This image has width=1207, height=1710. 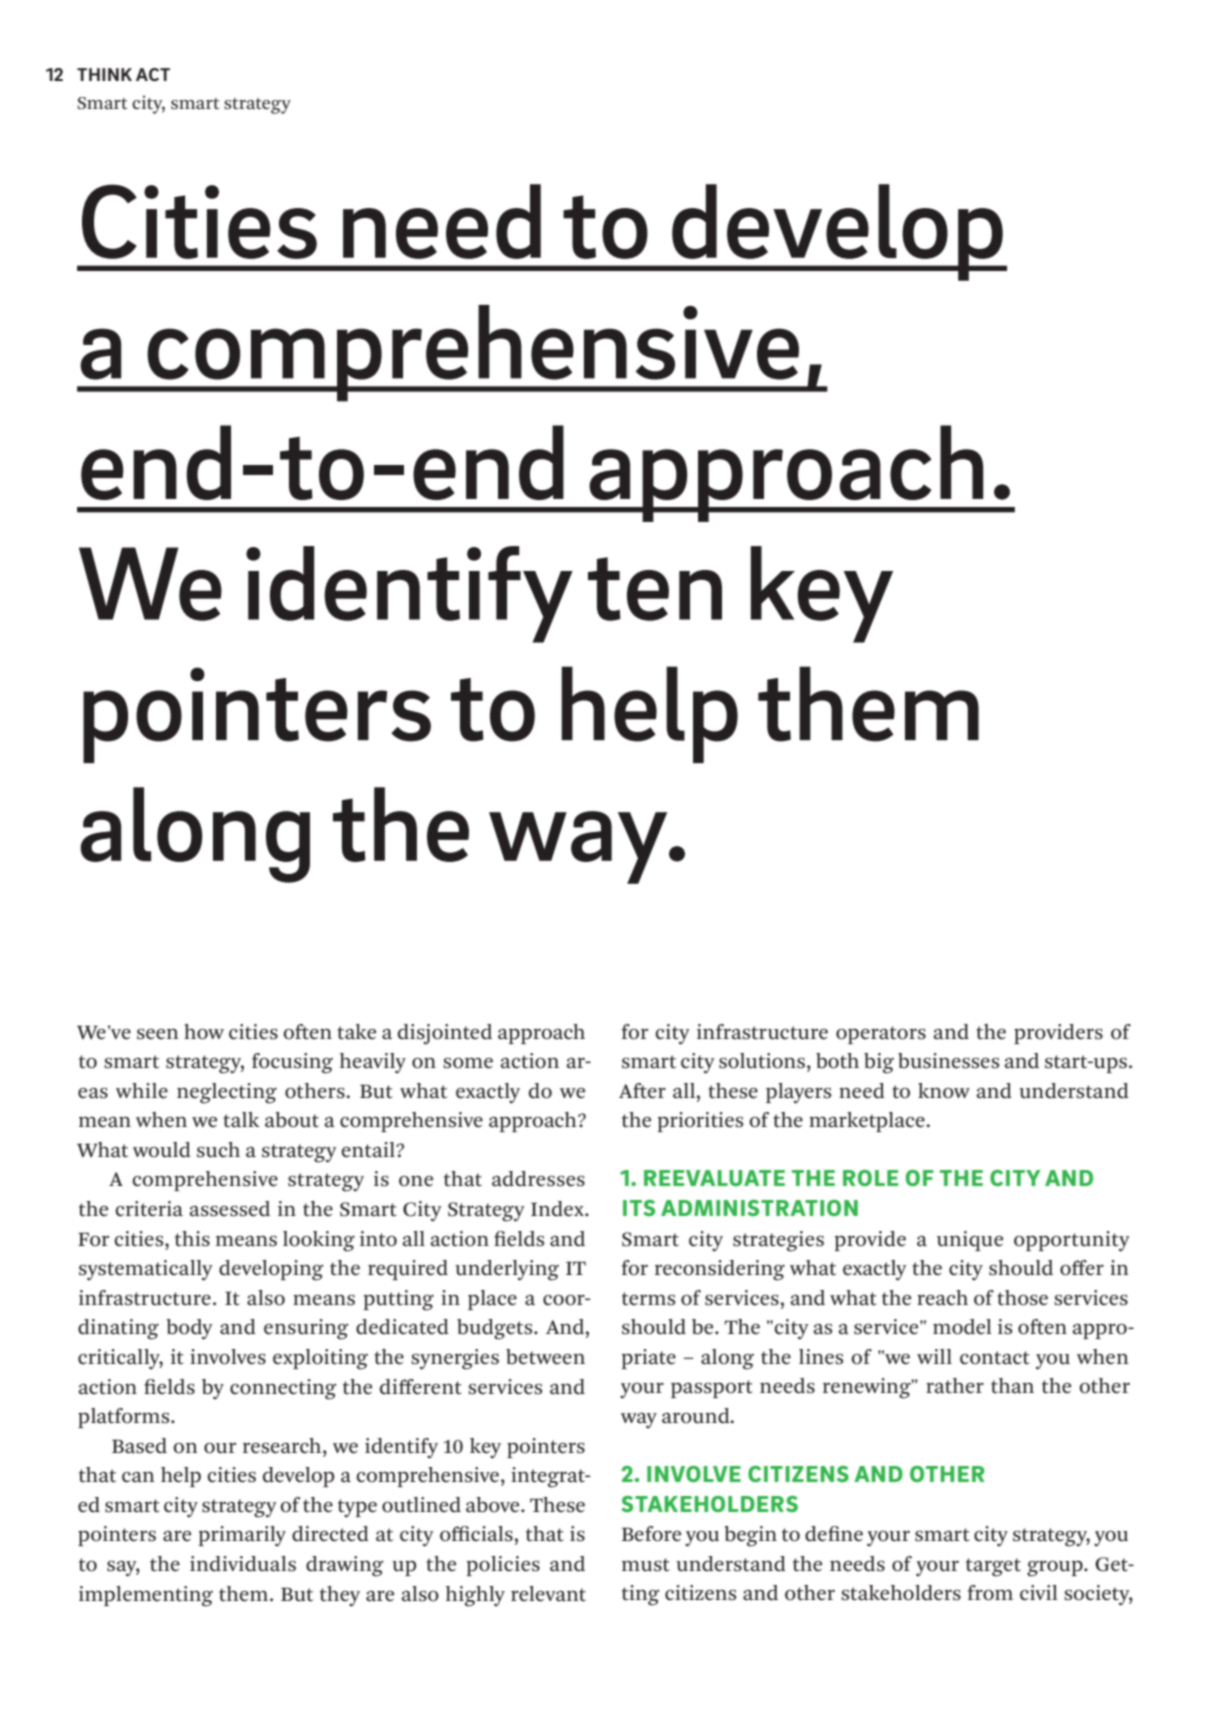 What do you see at coordinates (948, 1061) in the image?
I see `businesses` at bounding box center [948, 1061].
